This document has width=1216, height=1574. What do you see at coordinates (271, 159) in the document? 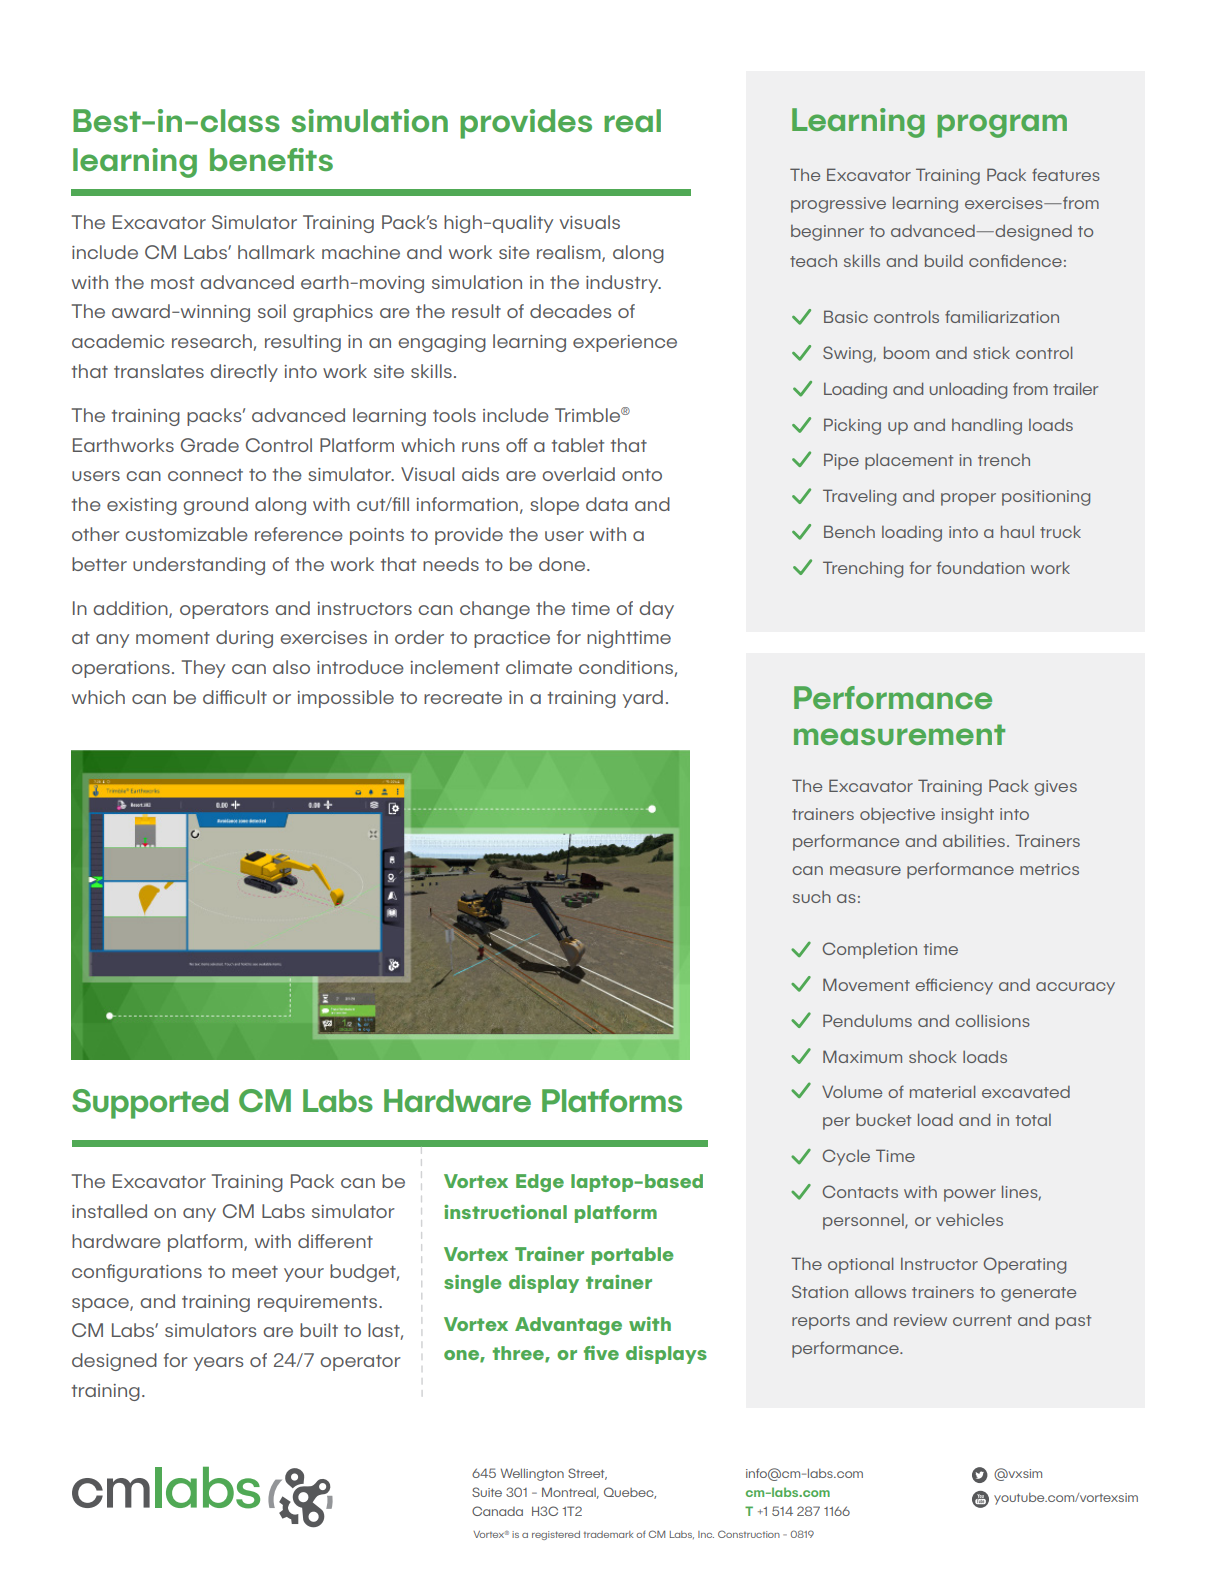
I see `benefits` at bounding box center [271, 159].
